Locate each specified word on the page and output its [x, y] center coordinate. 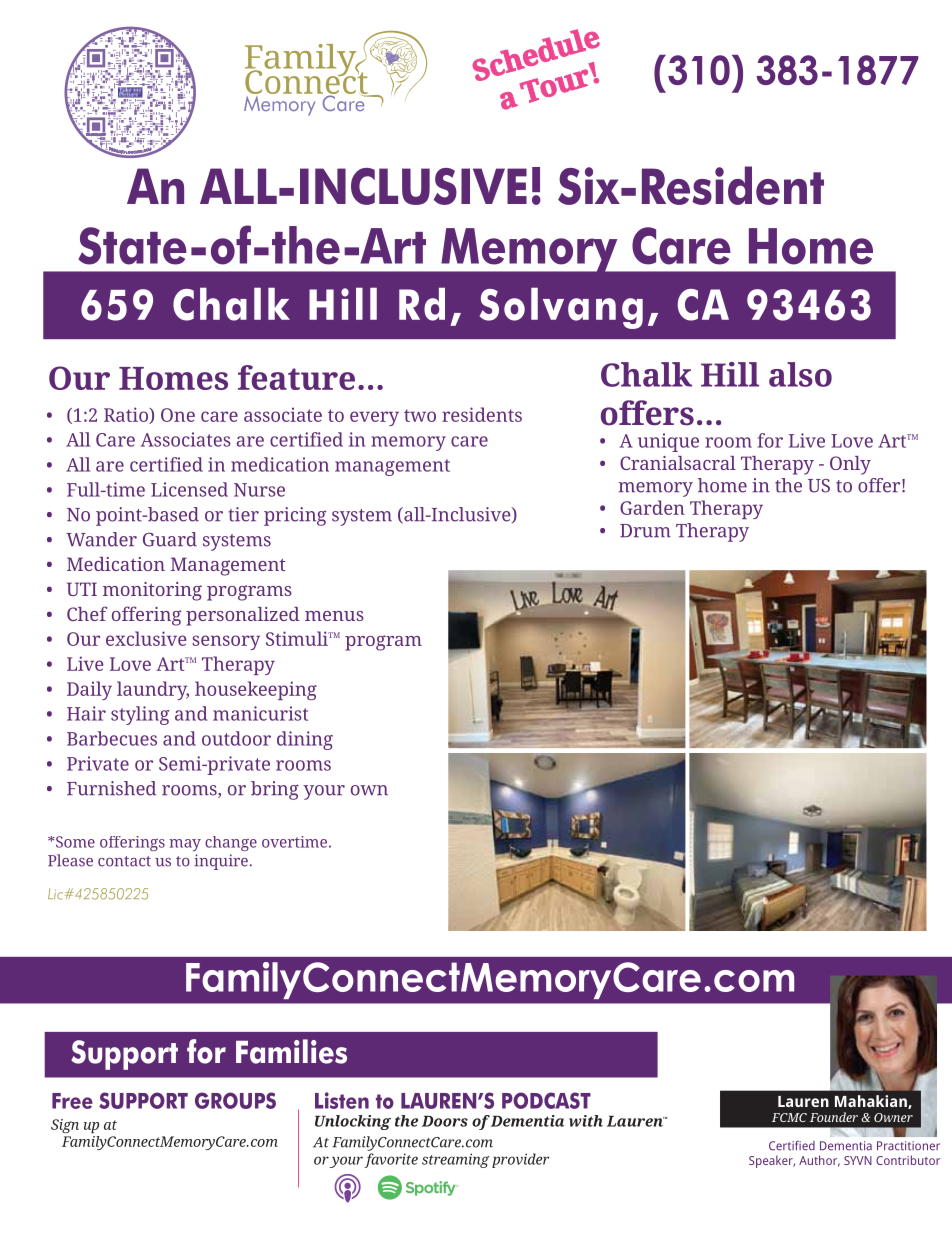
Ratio [127, 415]
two [420, 415]
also [800, 374]
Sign [65, 1126]
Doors [445, 1121]
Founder [834, 1117]
